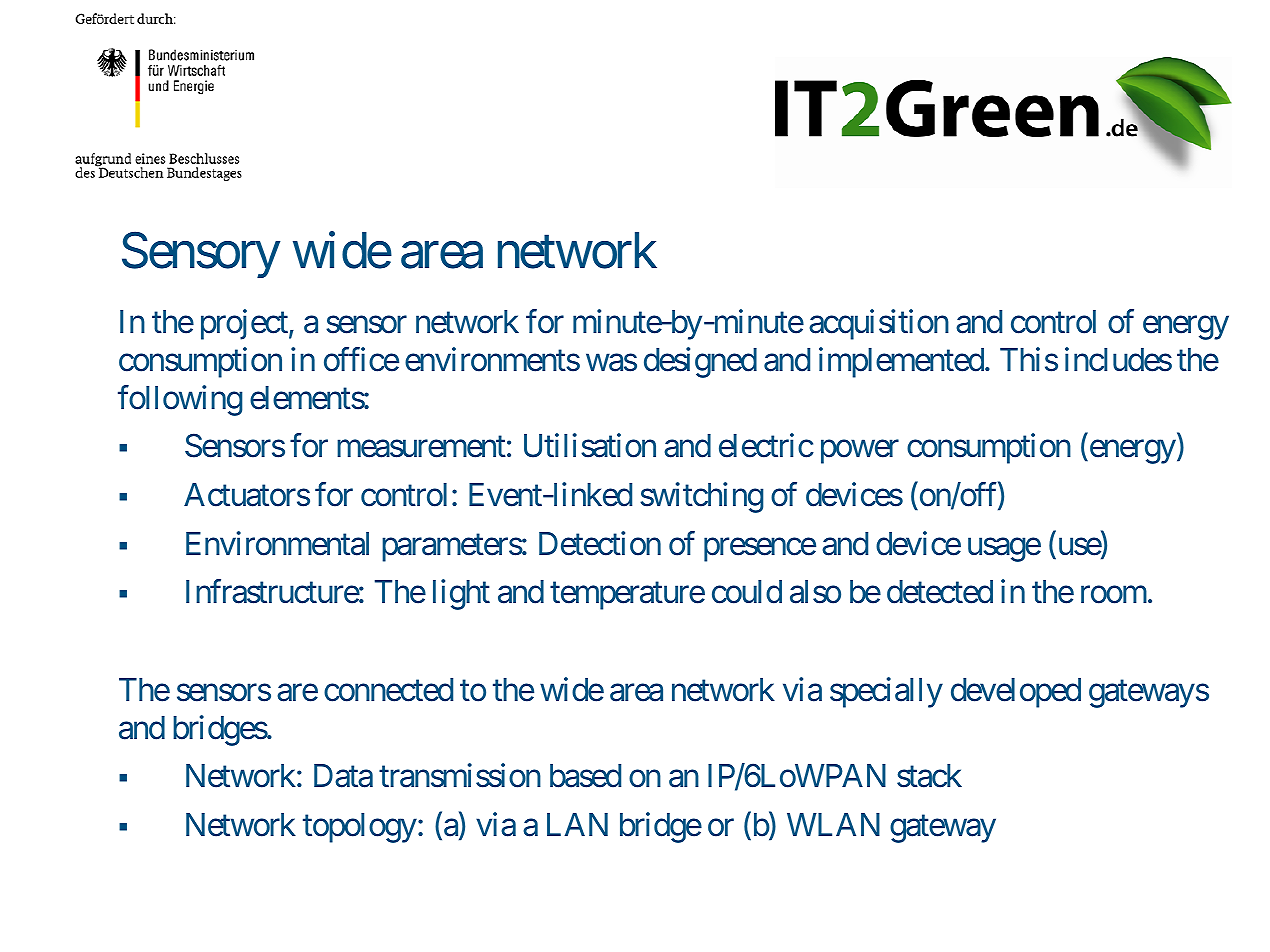 This image has height=952, width=1270. What do you see at coordinates (940, 592) in the image?
I see `detected` at bounding box center [940, 592].
